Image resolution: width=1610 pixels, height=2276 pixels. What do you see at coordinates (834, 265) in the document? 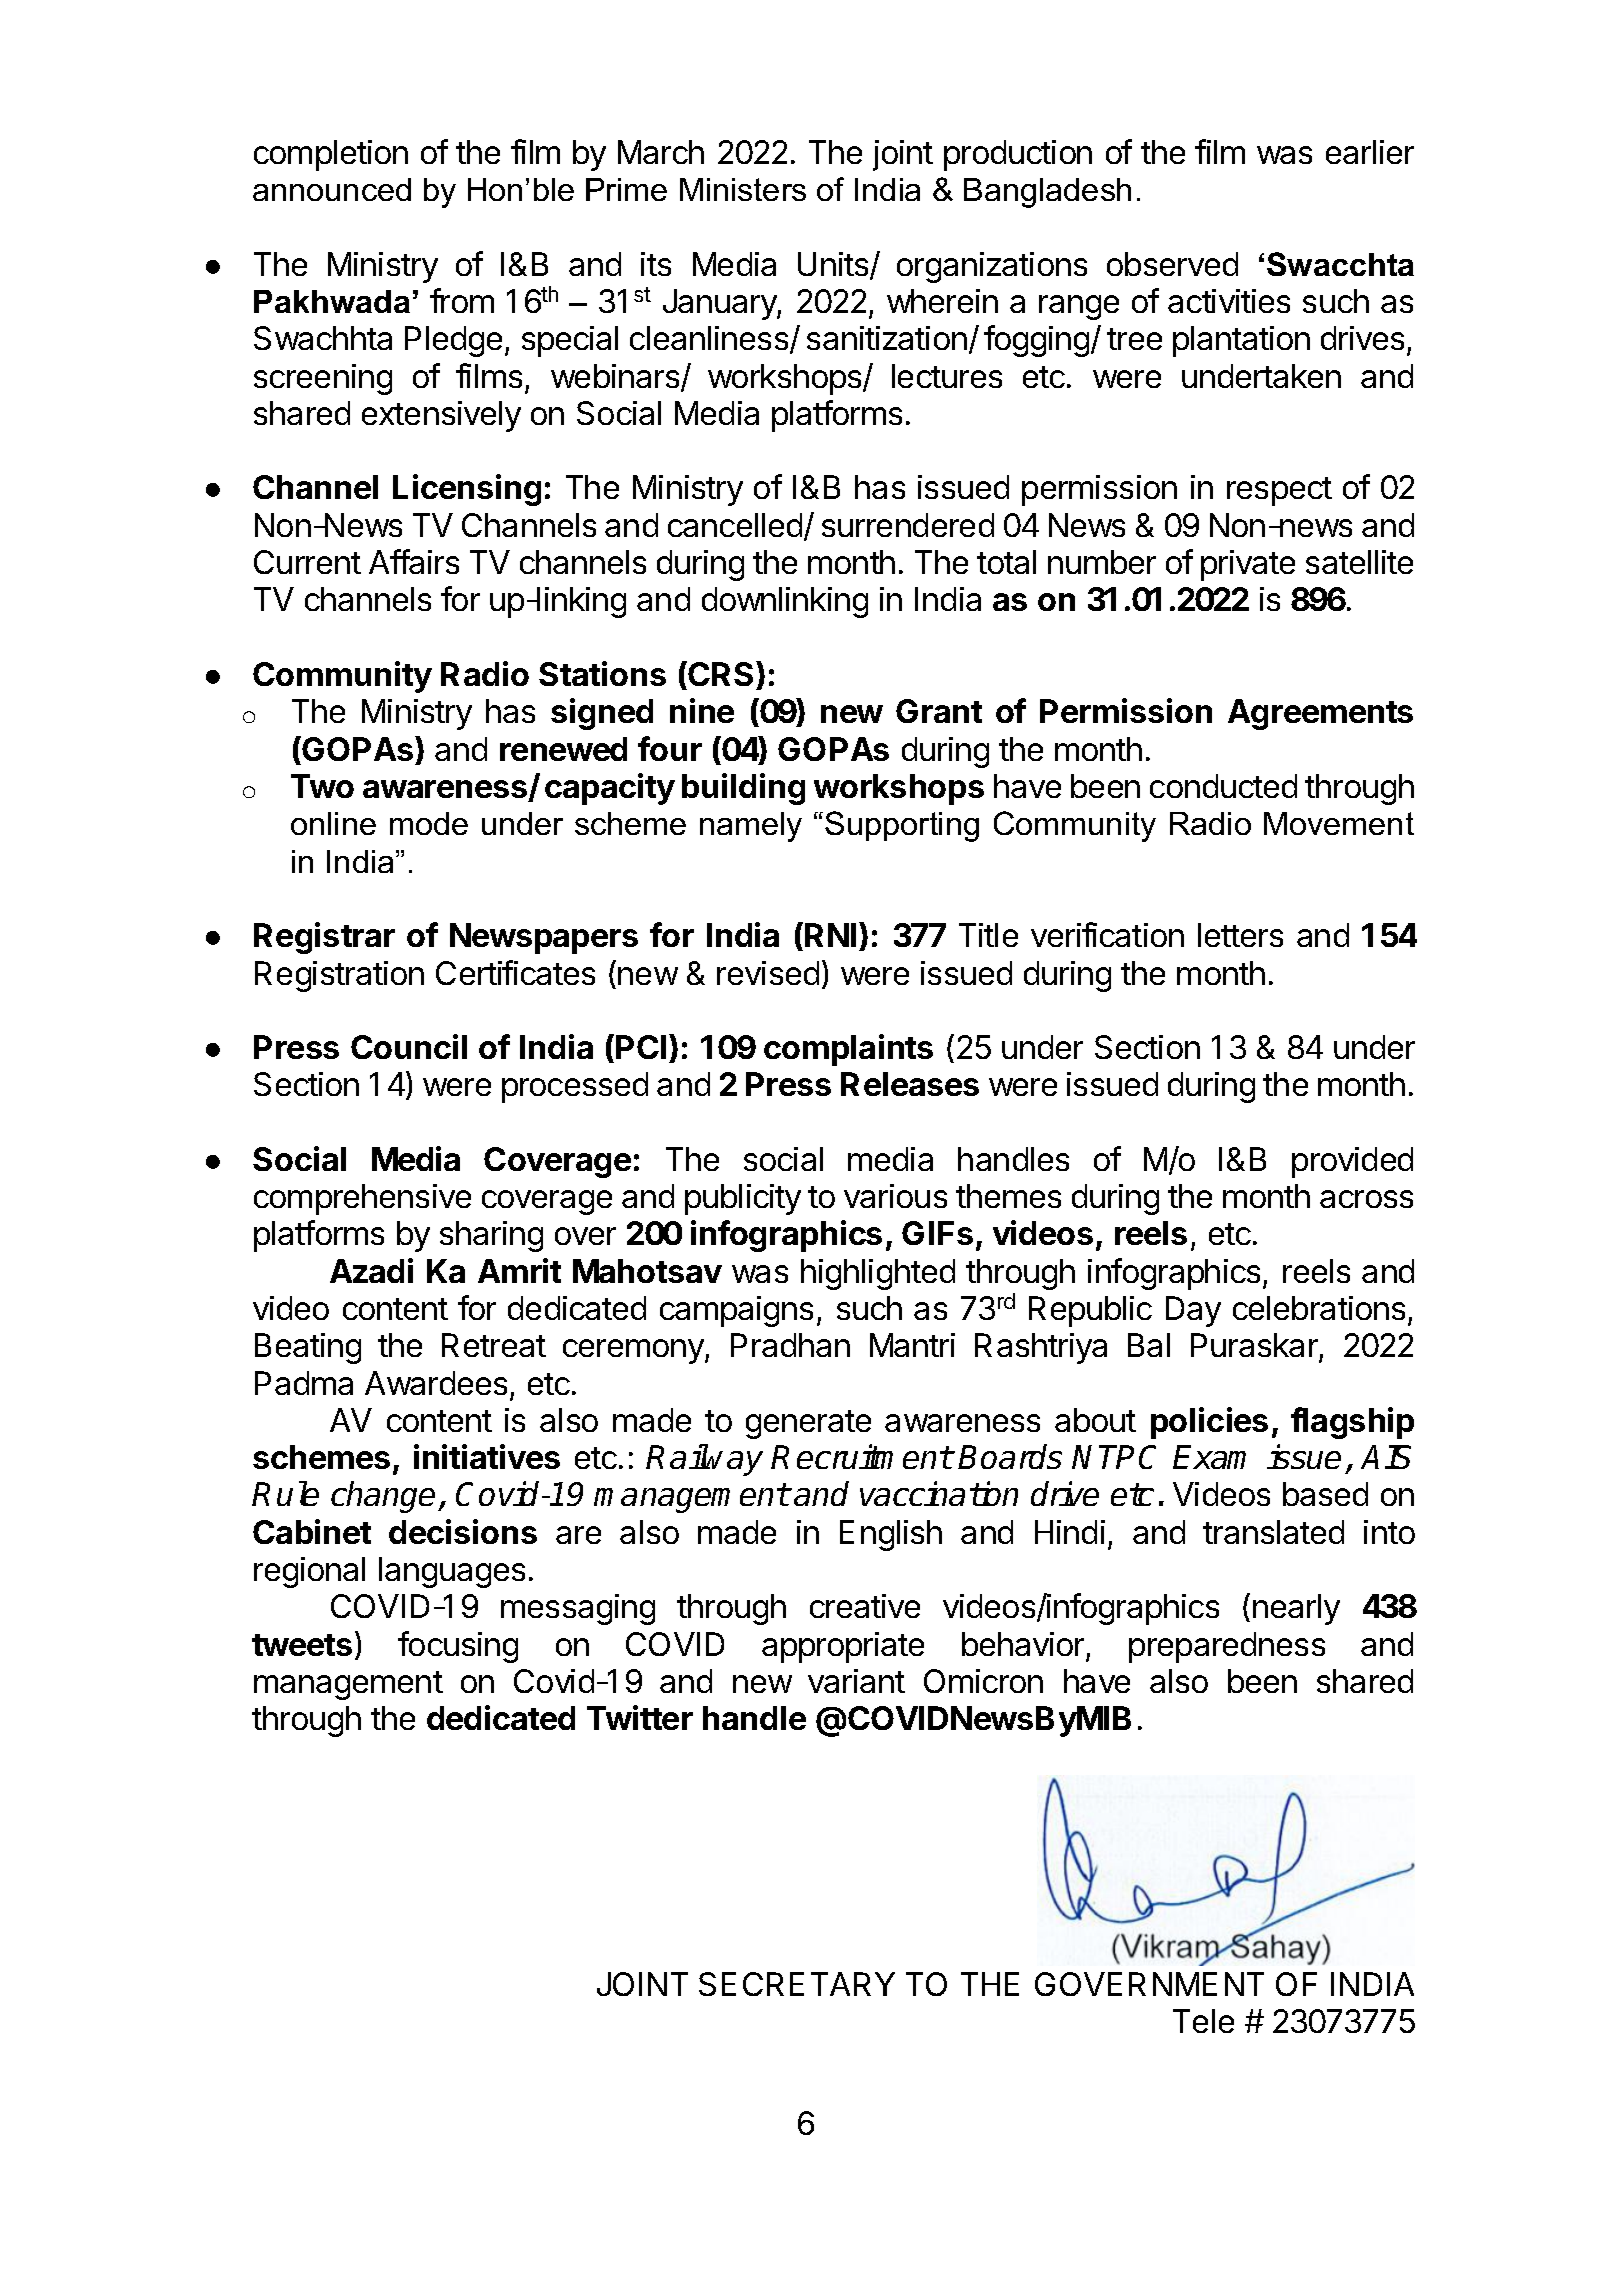
I see `Units` at bounding box center [834, 265].
